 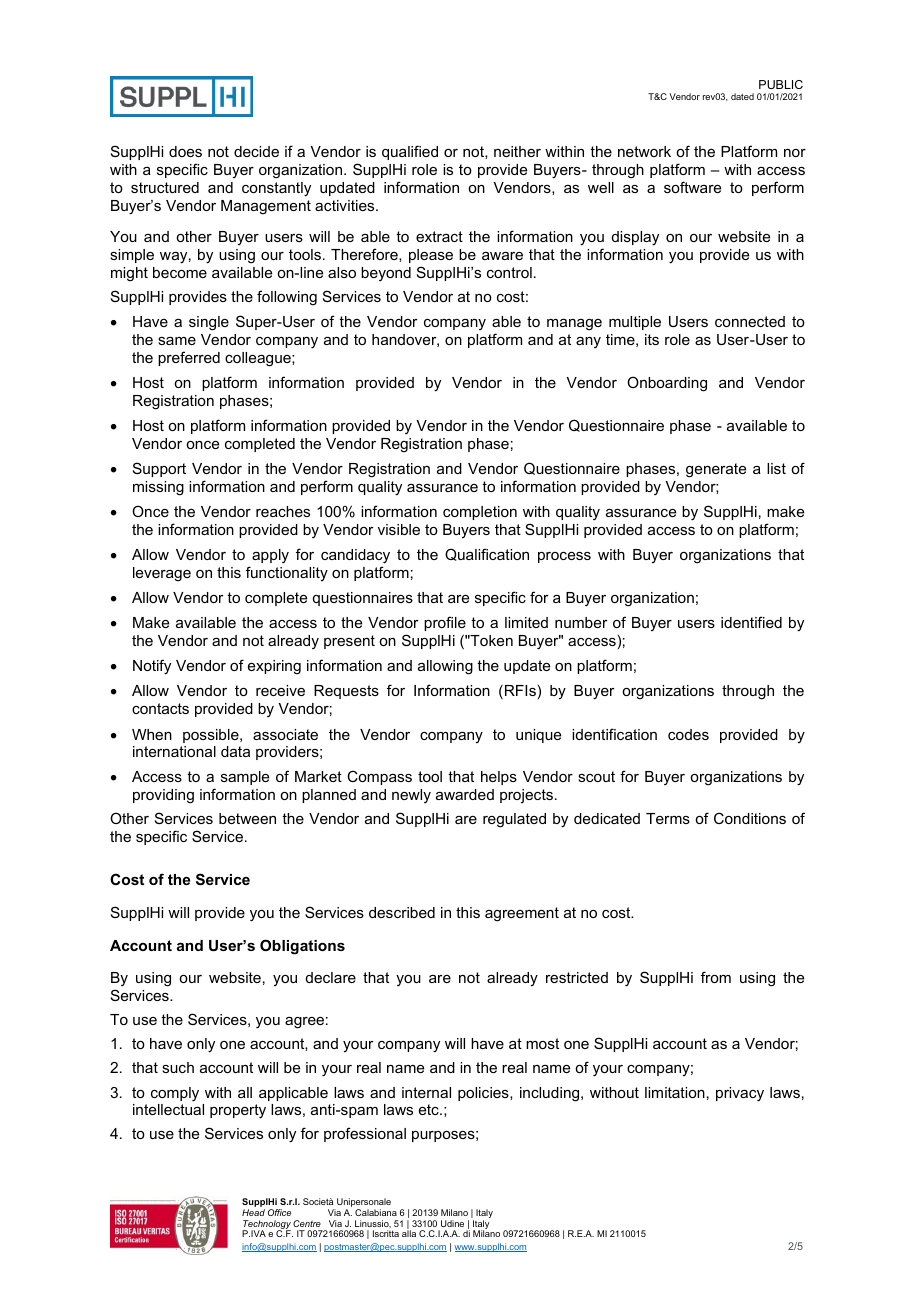 What do you see at coordinates (410, 152) in the screenshot?
I see `qualified` at bounding box center [410, 152].
